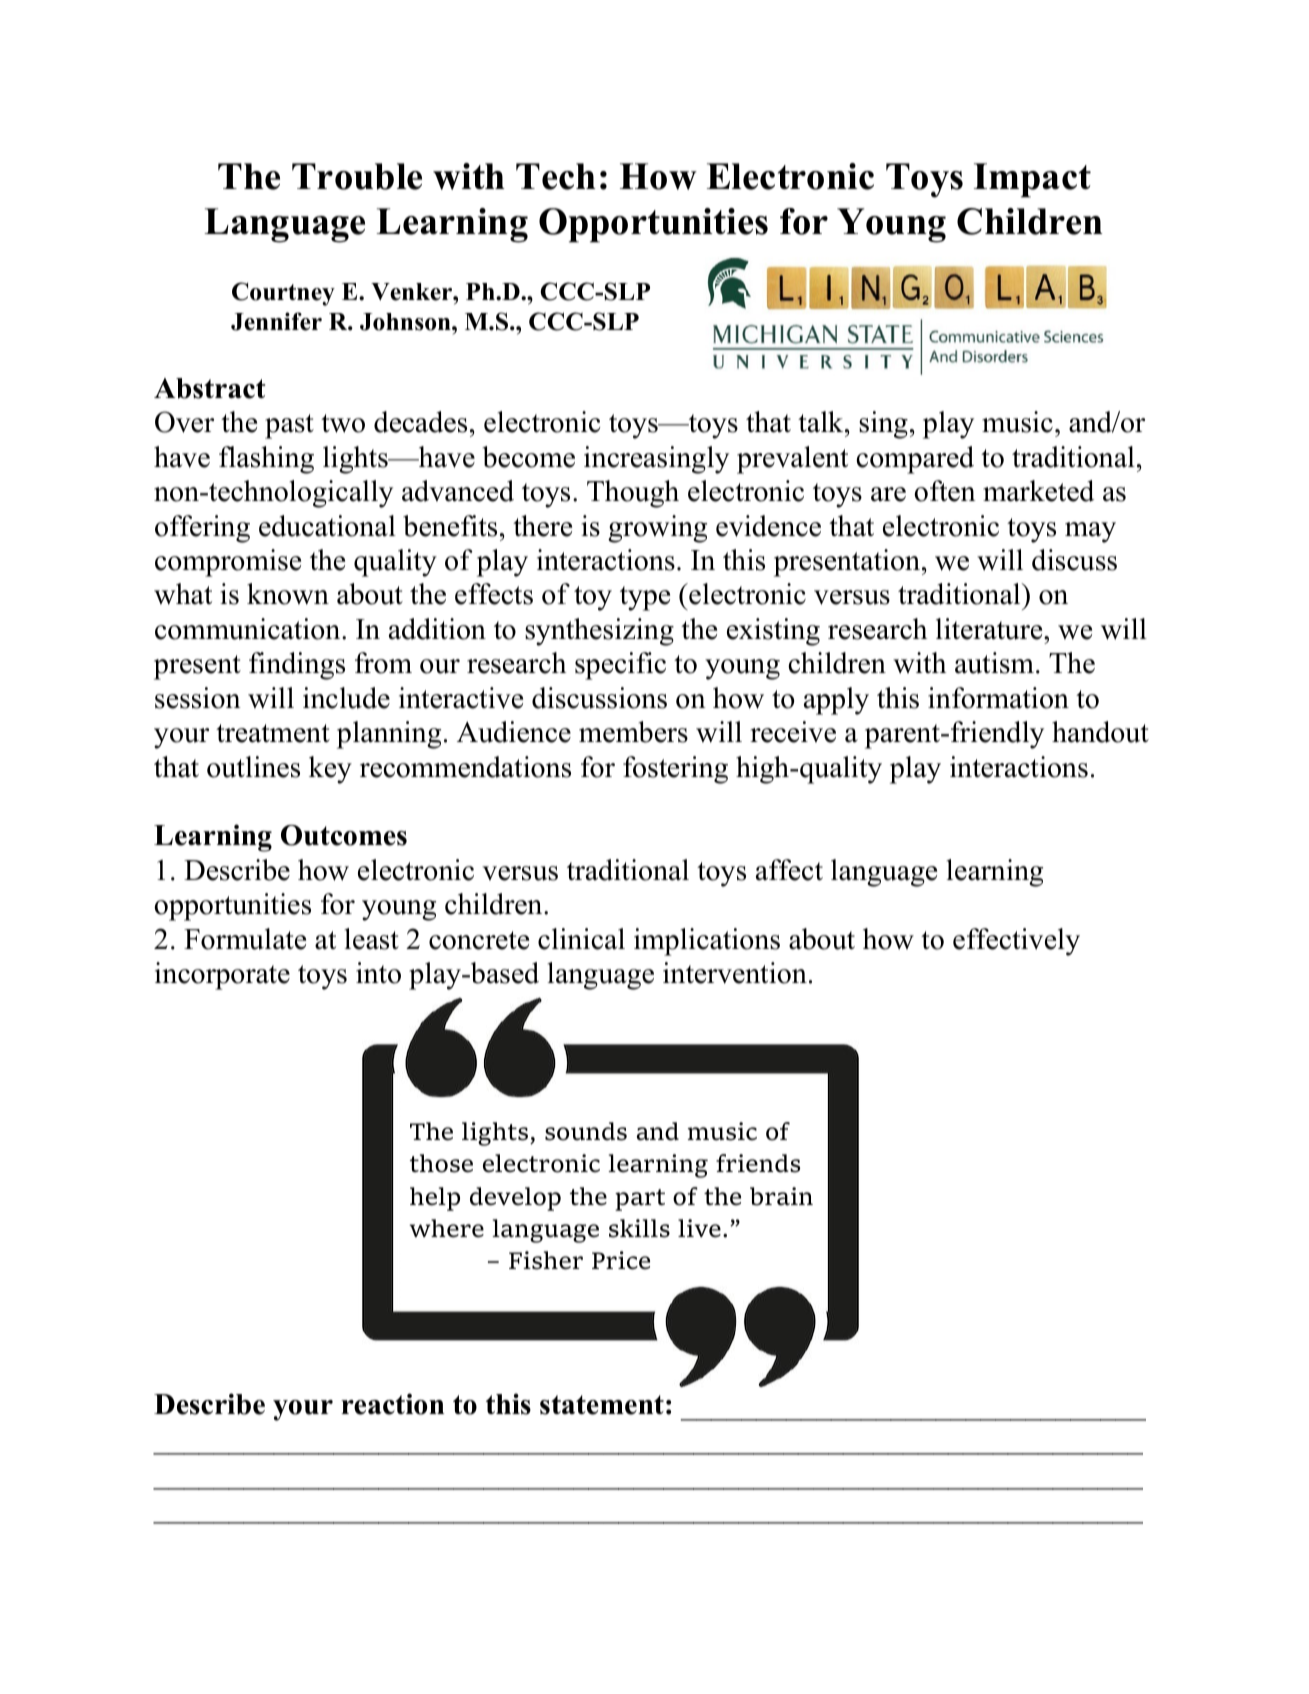 The image size is (1309, 1694). Describe the element at coordinates (357, 176) in the screenshot. I see `Trouble` at that location.
